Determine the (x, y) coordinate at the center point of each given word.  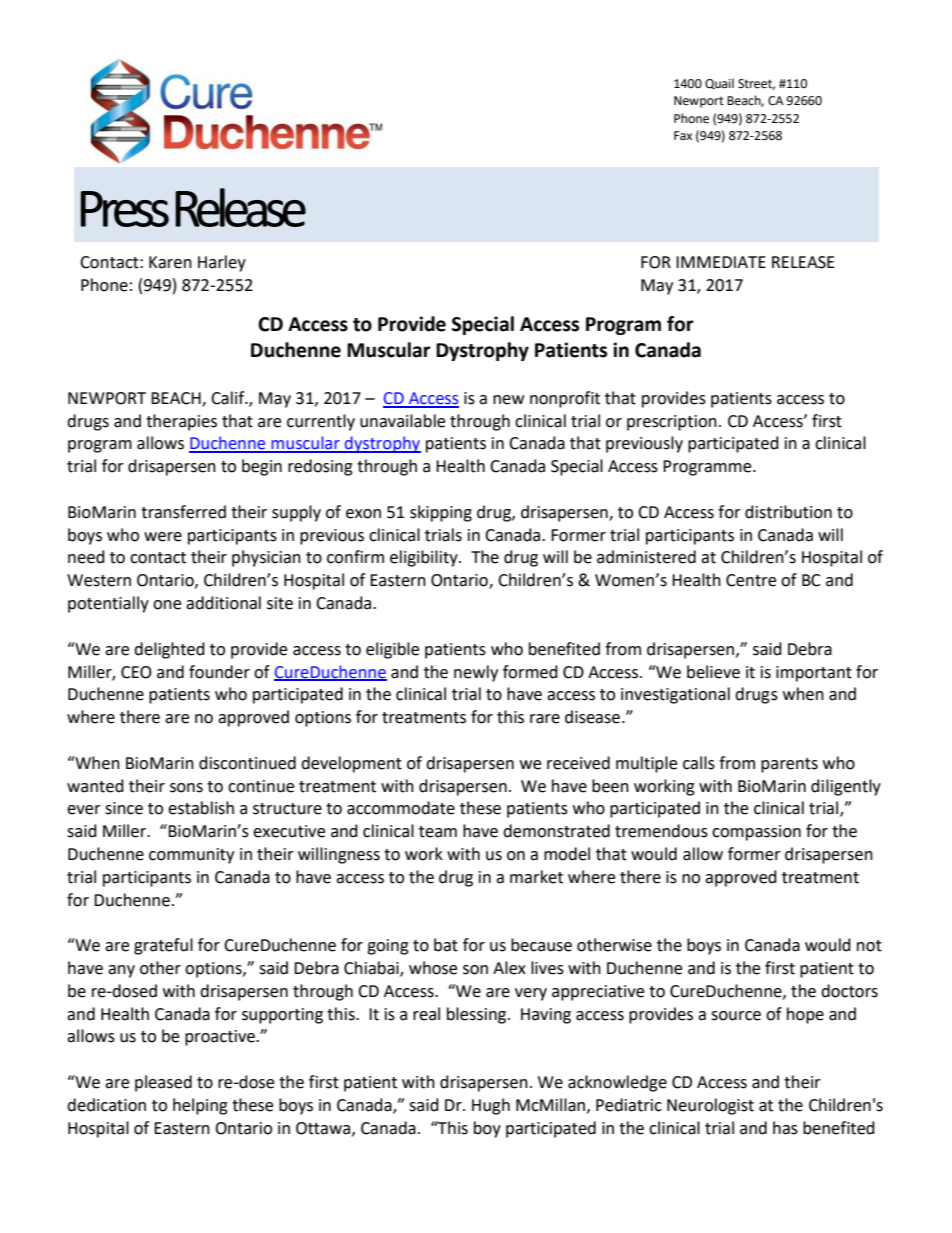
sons (186, 788)
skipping (441, 513)
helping (200, 1106)
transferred (183, 512)
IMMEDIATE (721, 262)
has (785, 1128)
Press (125, 209)
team (438, 832)
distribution (788, 512)
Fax (683, 135)
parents (789, 765)
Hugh (491, 1106)
